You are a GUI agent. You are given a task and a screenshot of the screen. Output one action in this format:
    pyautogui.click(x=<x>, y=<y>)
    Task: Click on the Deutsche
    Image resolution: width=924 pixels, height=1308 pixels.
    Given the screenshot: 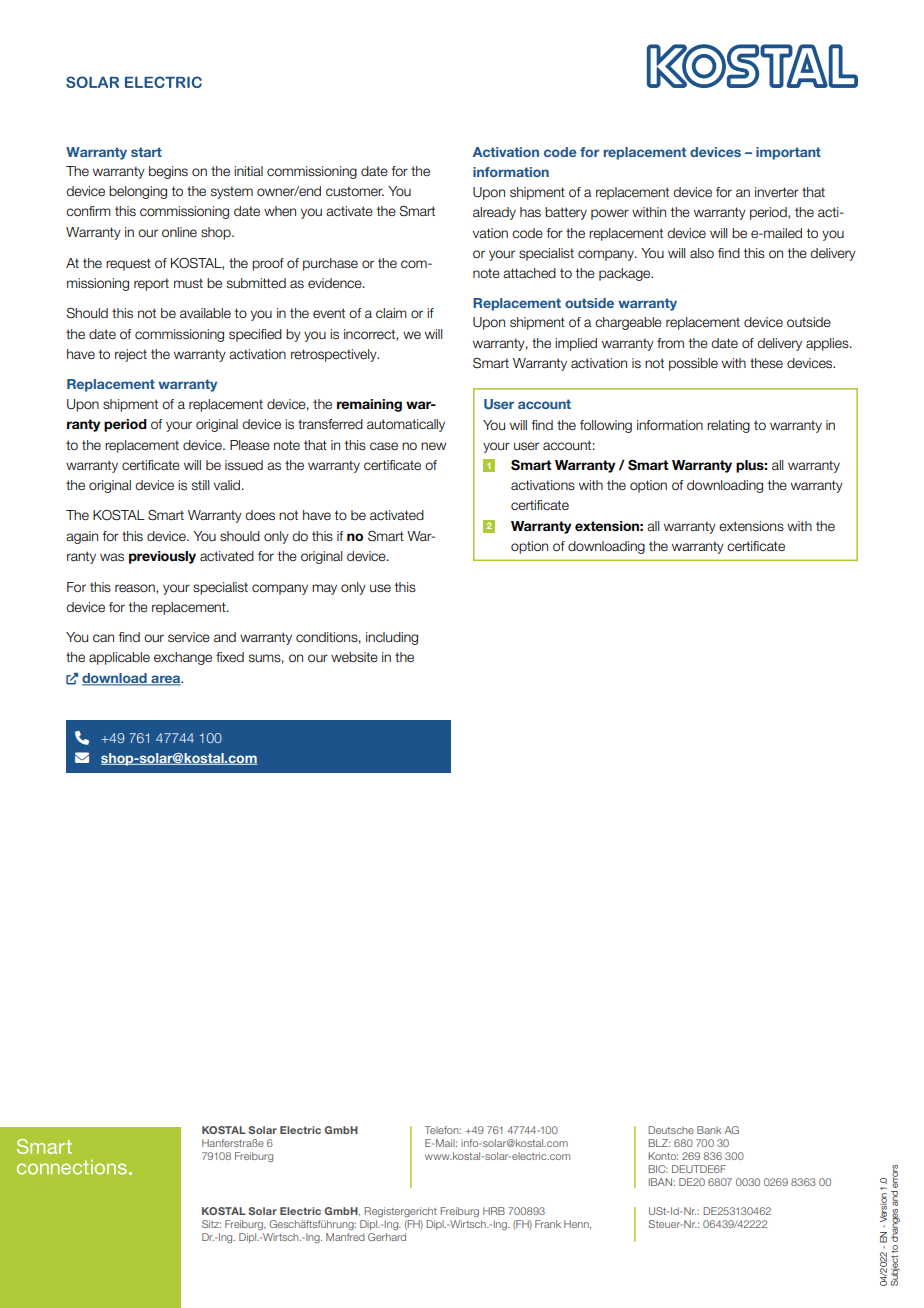 What is the action you would take?
    pyautogui.click(x=671, y=1130)
